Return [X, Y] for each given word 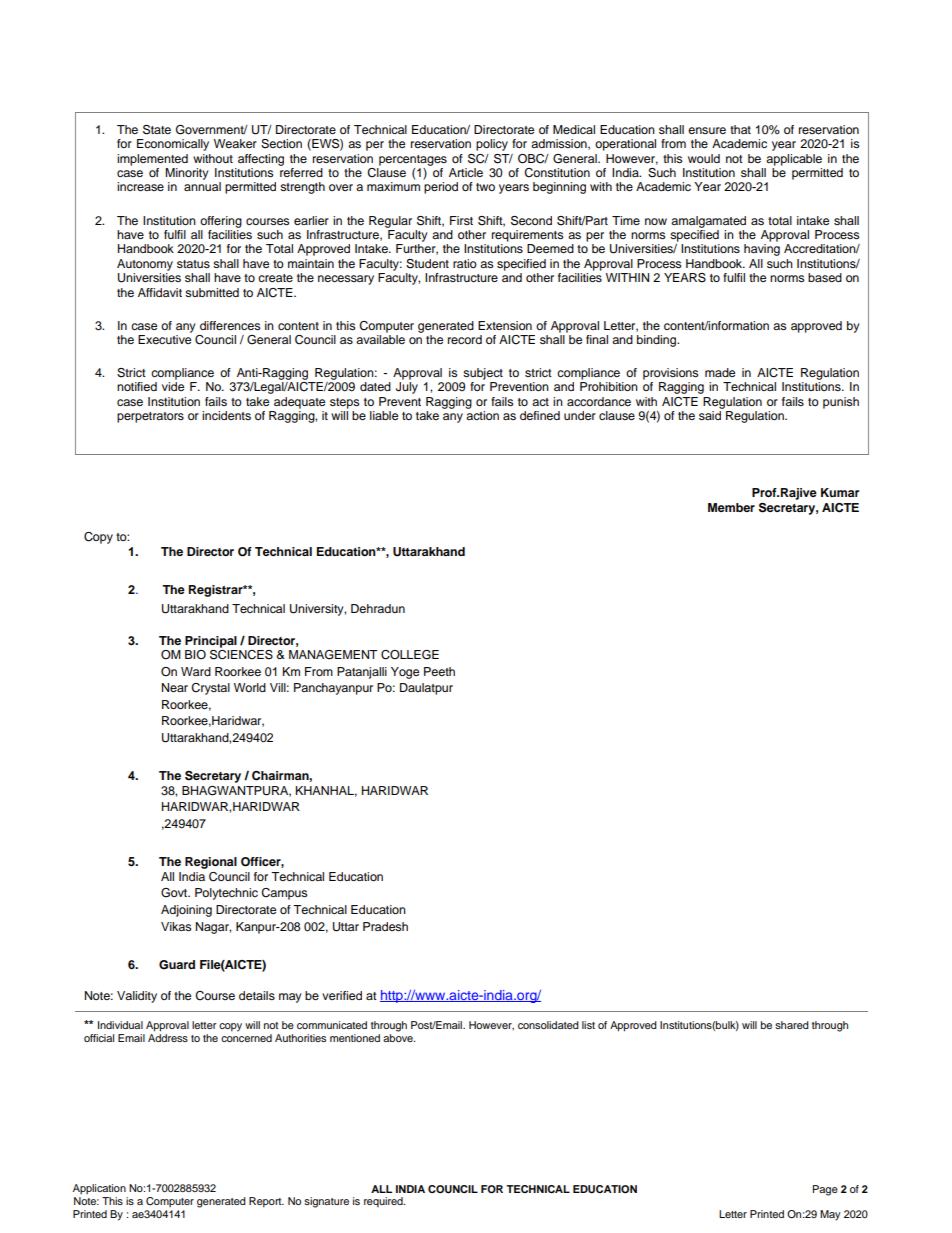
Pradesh [385, 926]
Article [466, 172]
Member [731, 507]
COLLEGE [410, 655]
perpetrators [150, 417]
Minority [187, 174]
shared [792, 1025]
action [482, 415]
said [710, 415]
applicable [794, 160]
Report [266, 1202]
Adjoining [186, 911]
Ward [196, 671]
